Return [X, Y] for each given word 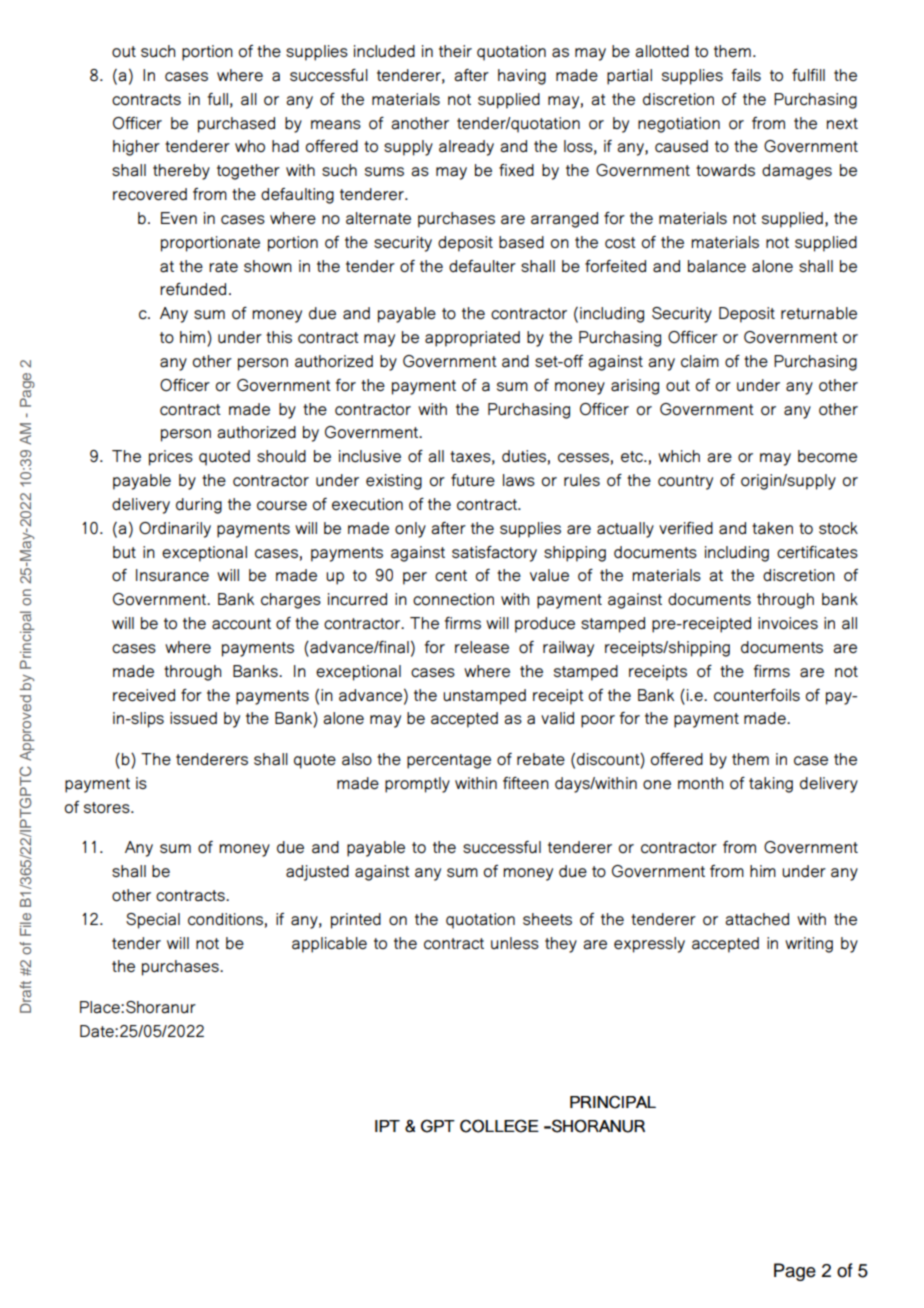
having [522, 77]
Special [153, 921]
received [144, 695]
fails [746, 75]
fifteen [526, 783]
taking [771, 785]
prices [171, 458]
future [473, 480]
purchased [236, 125]
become [827, 456]
